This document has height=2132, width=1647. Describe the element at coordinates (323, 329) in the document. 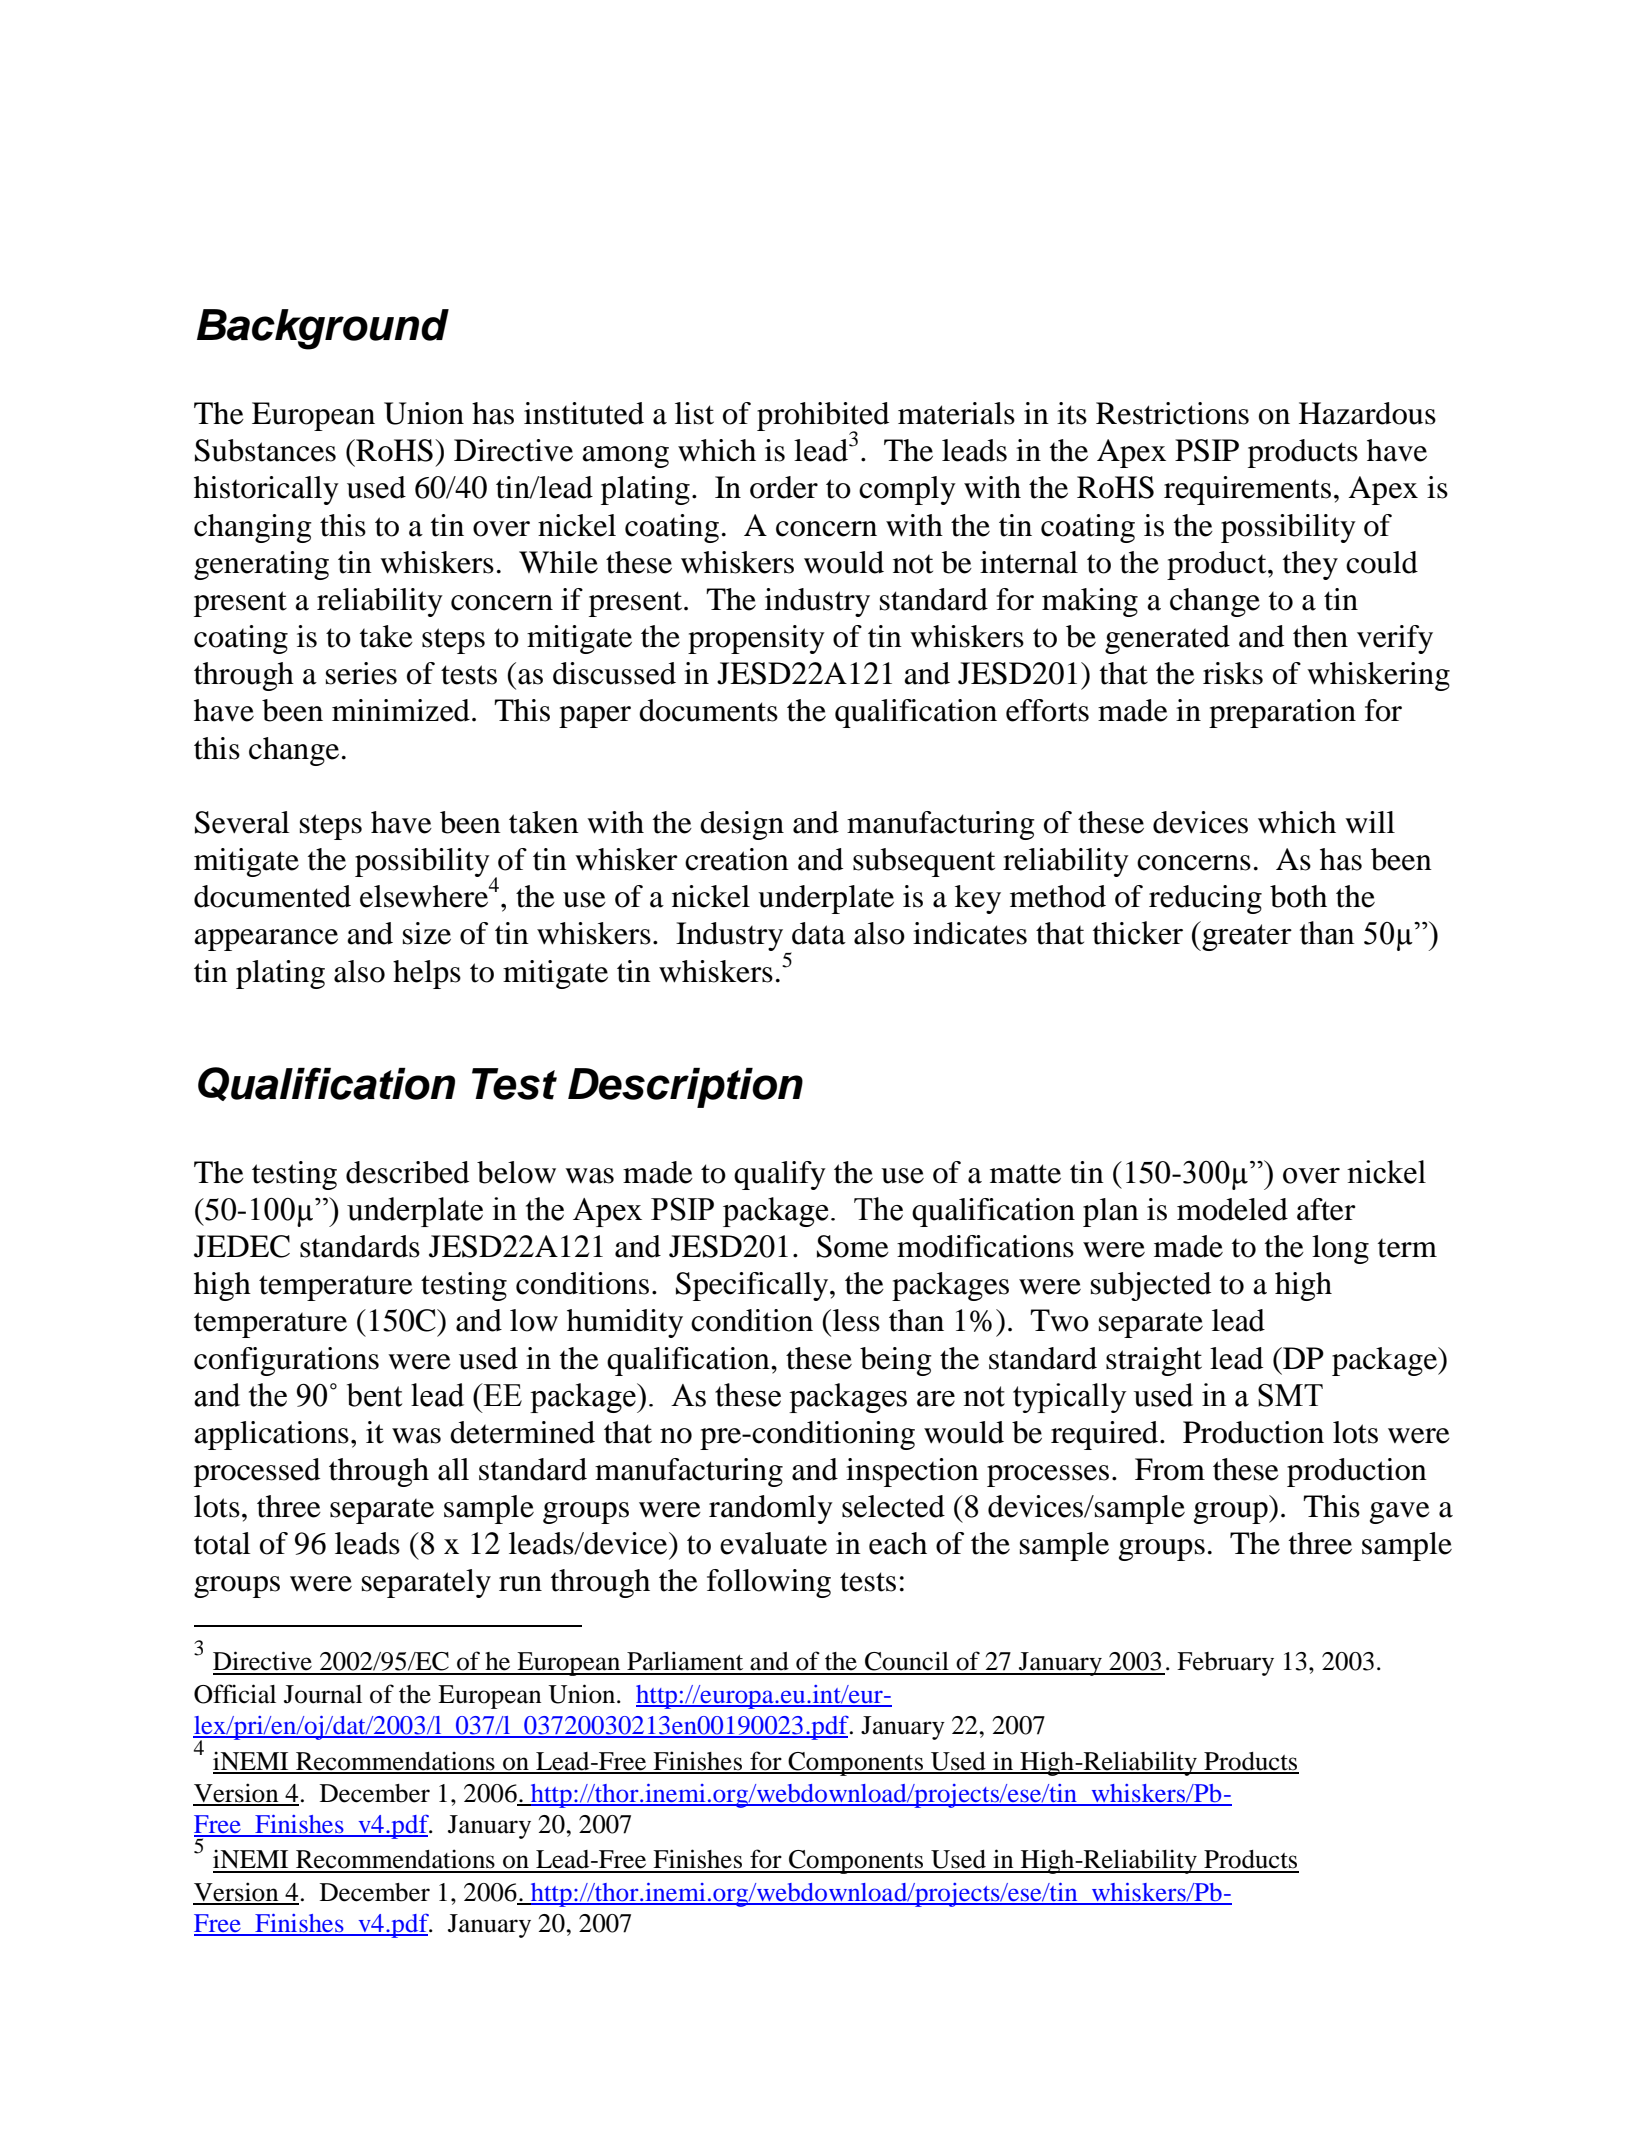

I see `Background` at that location.
